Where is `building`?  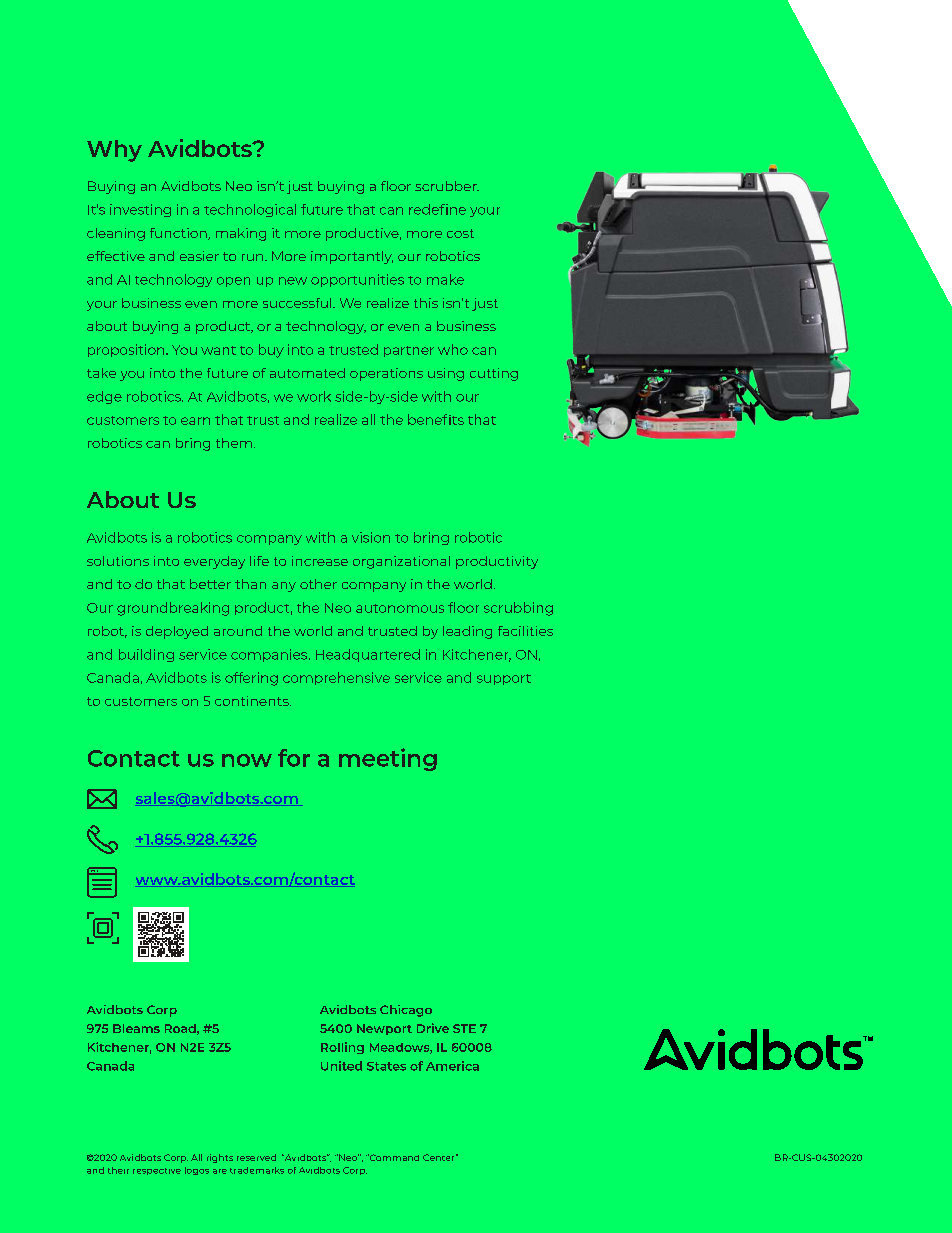 building is located at coordinates (146, 655).
